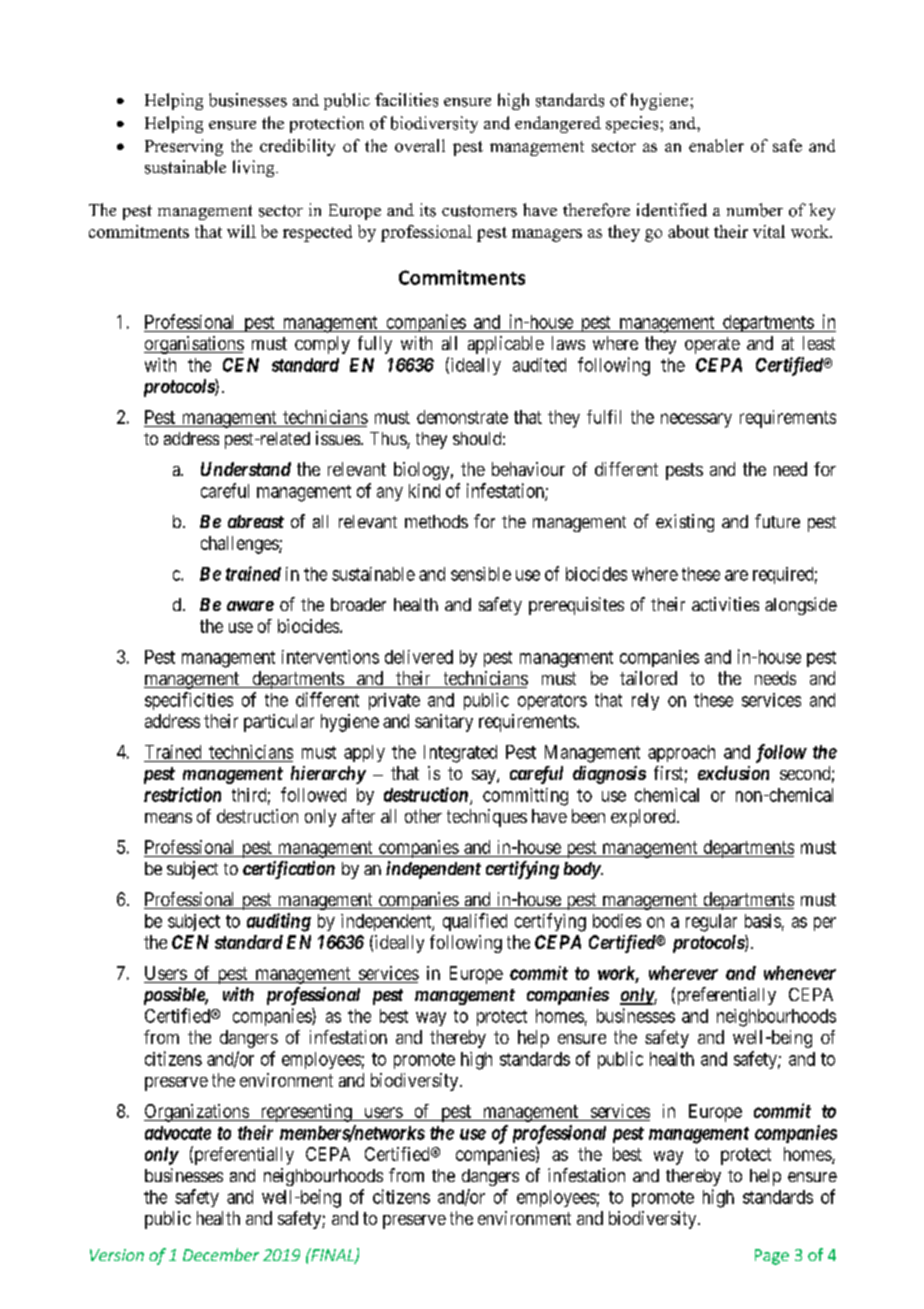 This screenshot has width=924, height=1309. Describe the element at coordinates (420, 145) in the screenshot. I see `overall` at that location.
